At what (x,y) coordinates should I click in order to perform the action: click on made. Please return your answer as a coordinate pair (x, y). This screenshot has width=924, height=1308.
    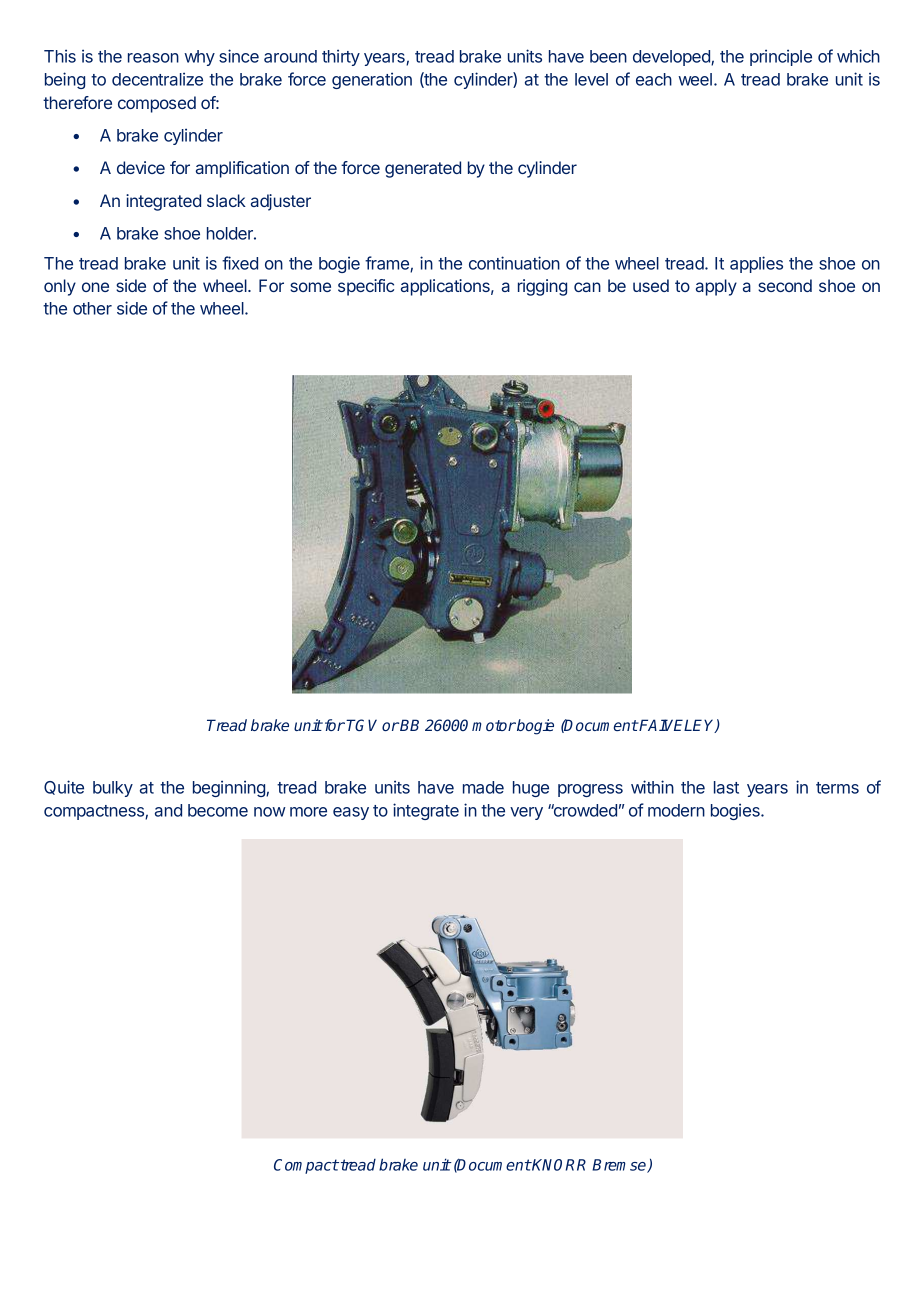
    Looking at the image, I should click on (483, 787).
